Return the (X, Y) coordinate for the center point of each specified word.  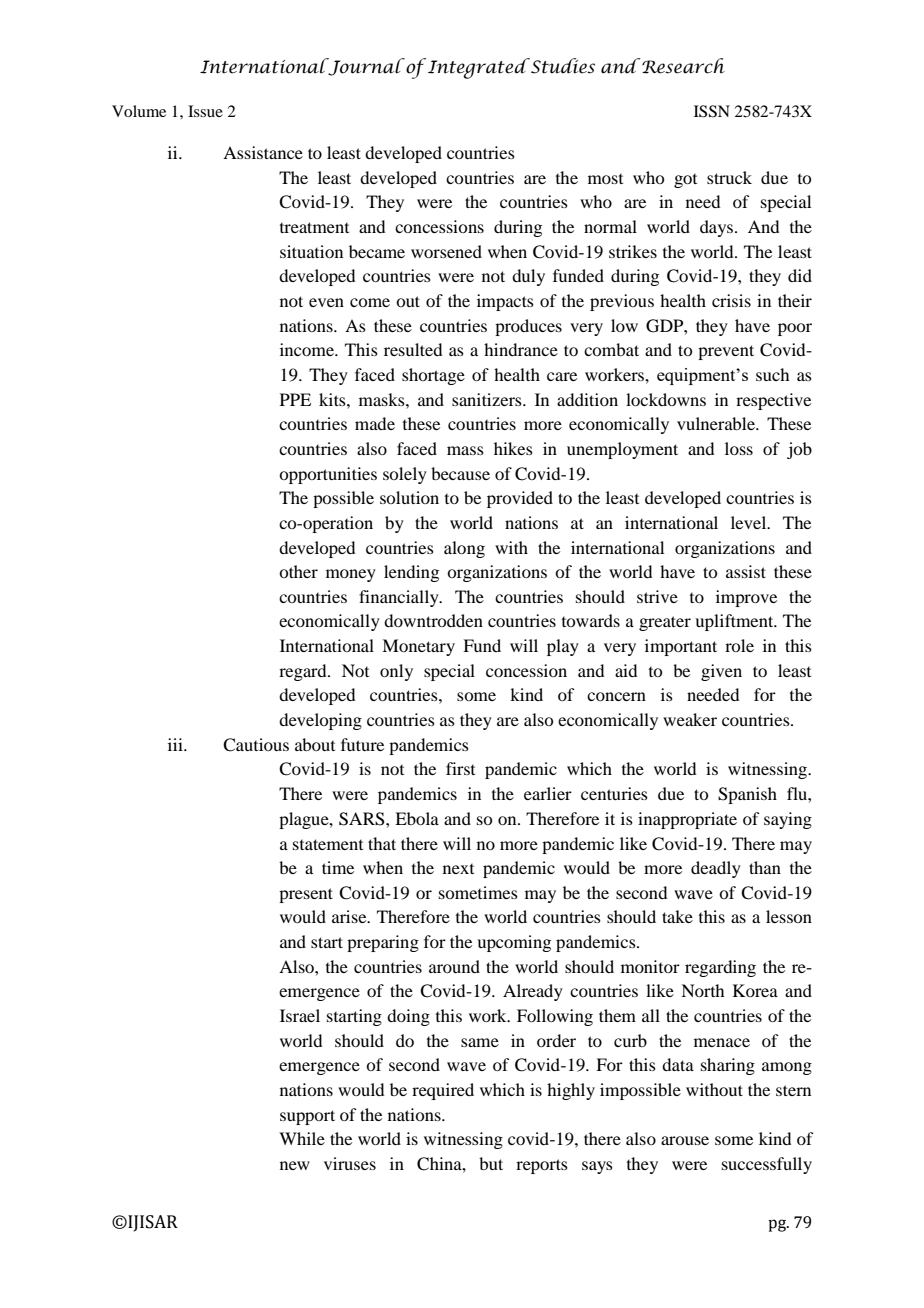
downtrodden (433, 620)
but (491, 1163)
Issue (205, 111)
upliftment (735, 622)
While (302, 1138)
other (298, 571)
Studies (562, 66)
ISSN (712, 111)
